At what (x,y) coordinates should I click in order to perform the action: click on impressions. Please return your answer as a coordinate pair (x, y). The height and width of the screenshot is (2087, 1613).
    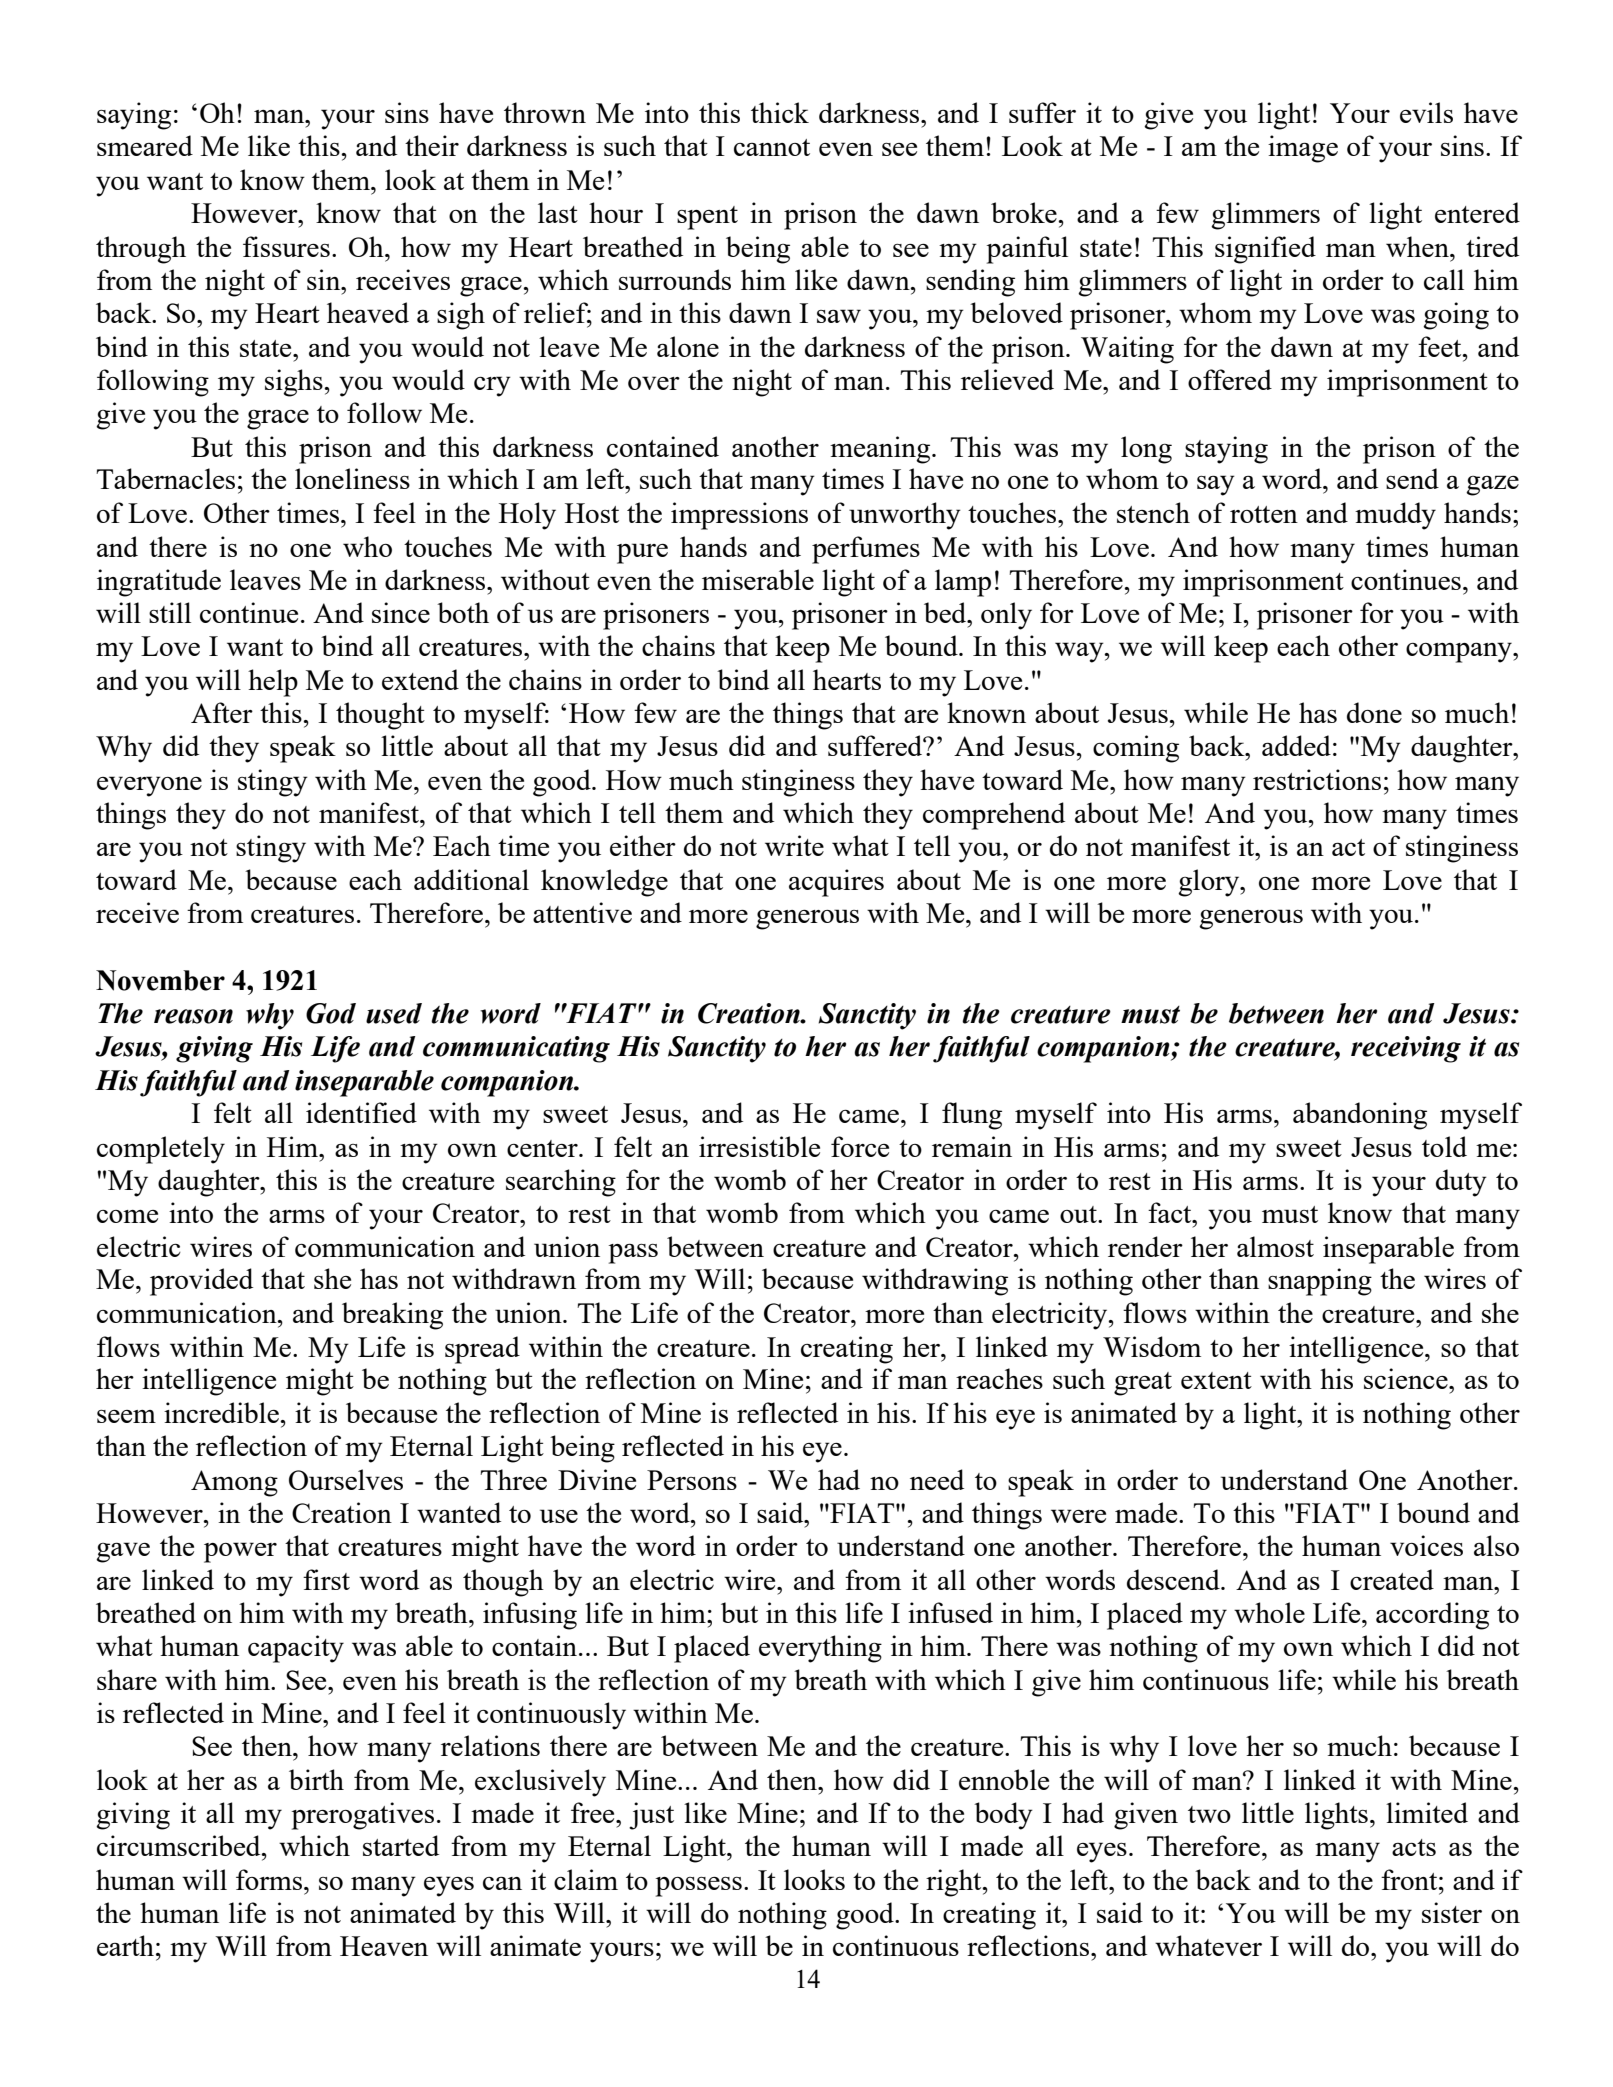
    Looking at the image, I should click on (739, 516).
